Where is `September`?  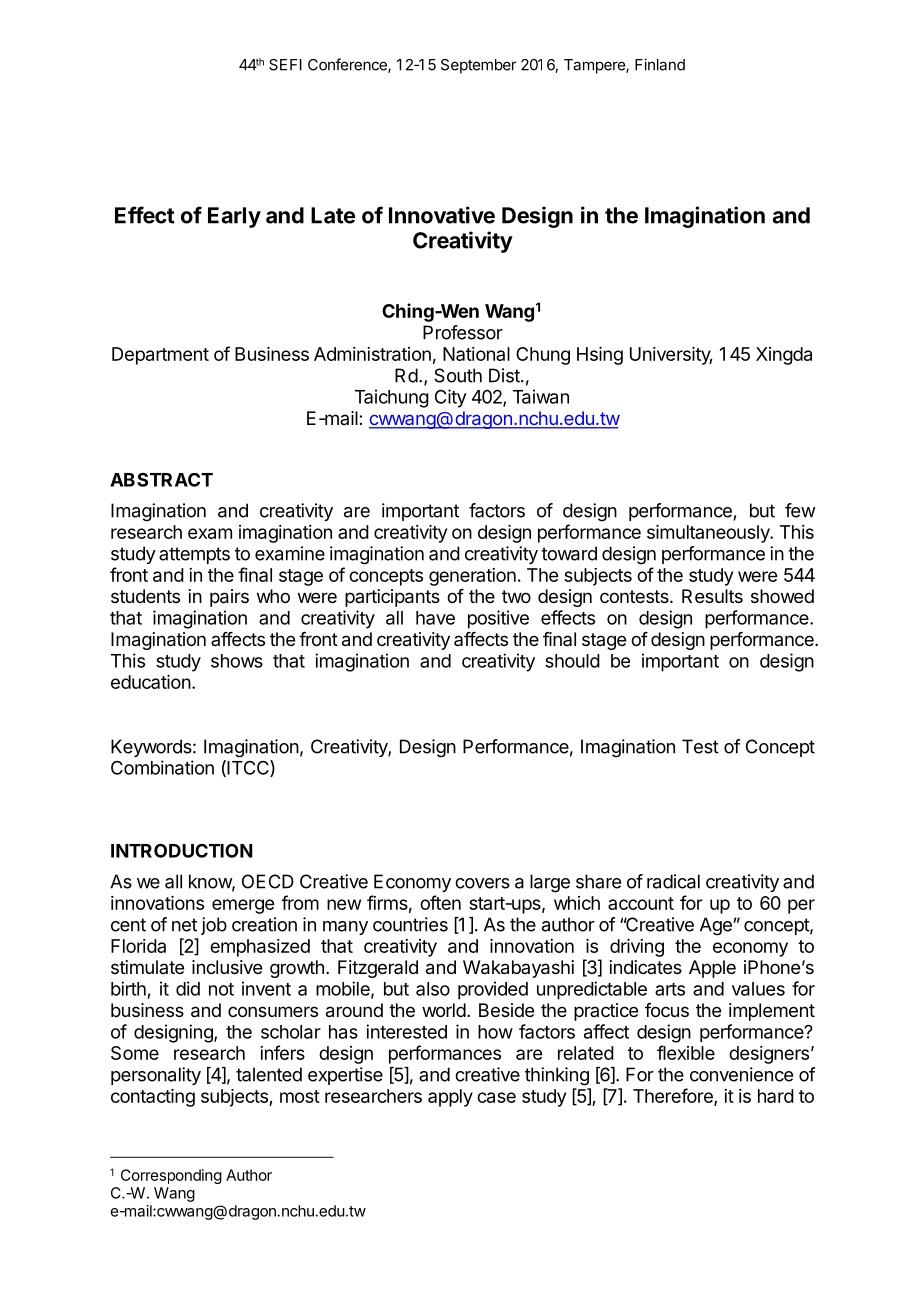
September is located at coordinates (479, 66).
